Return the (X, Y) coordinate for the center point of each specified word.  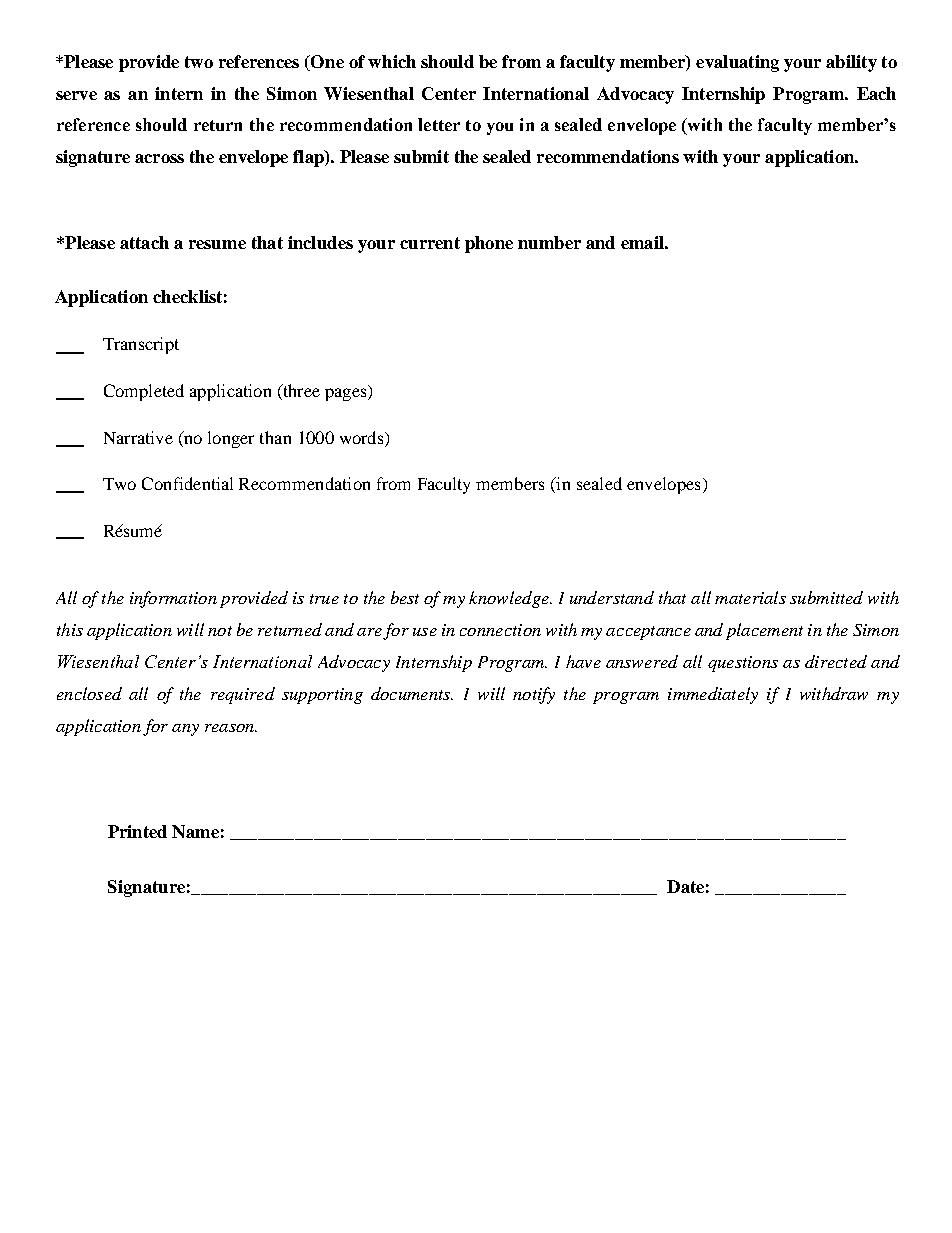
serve (76, 95)
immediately (713, 695)
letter (439, 124)
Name (195, 831)
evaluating (737, 63)
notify (534, 695)
